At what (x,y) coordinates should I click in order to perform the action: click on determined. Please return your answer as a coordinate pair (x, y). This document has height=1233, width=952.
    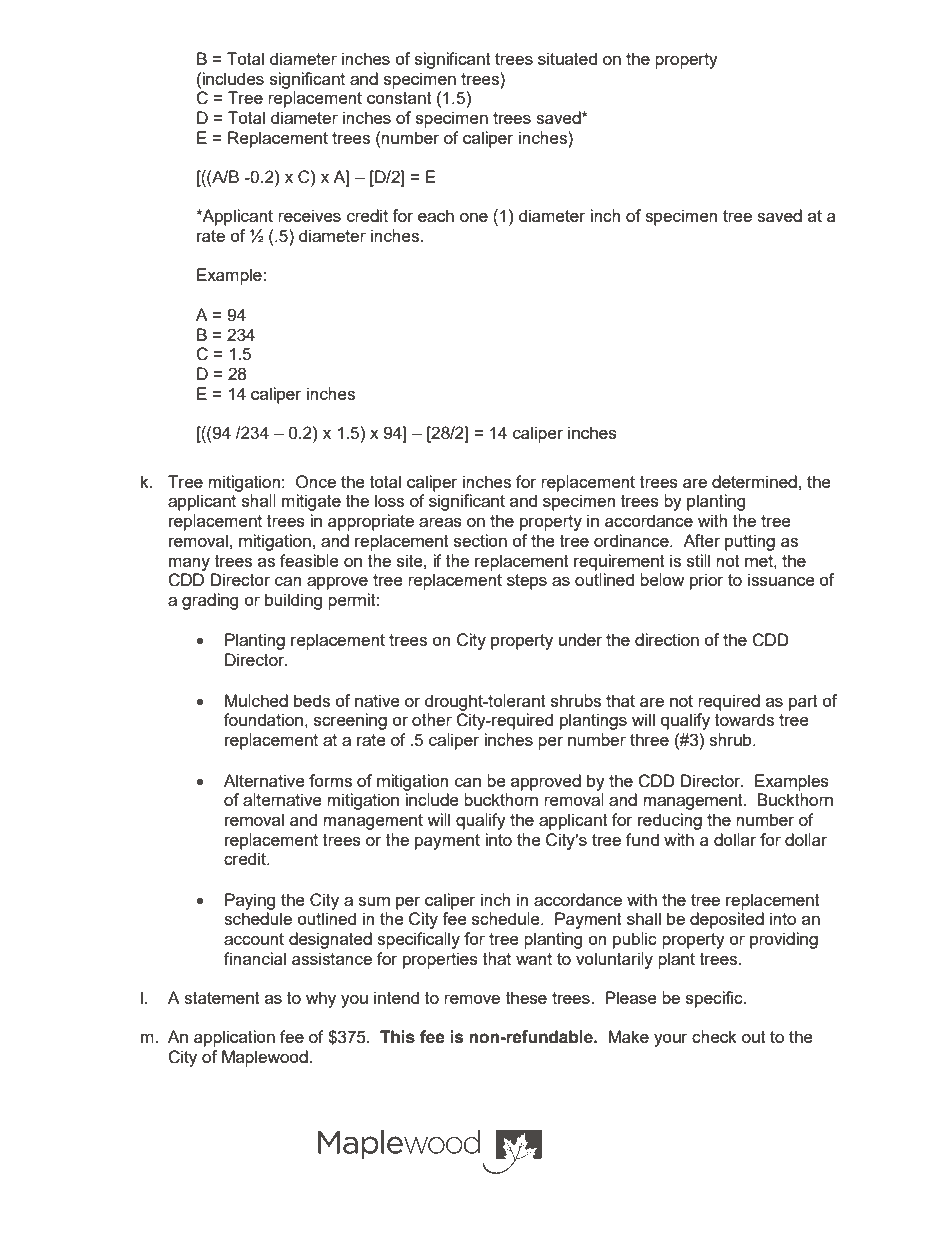
    Looking at the image, I should click on (754, 481).
